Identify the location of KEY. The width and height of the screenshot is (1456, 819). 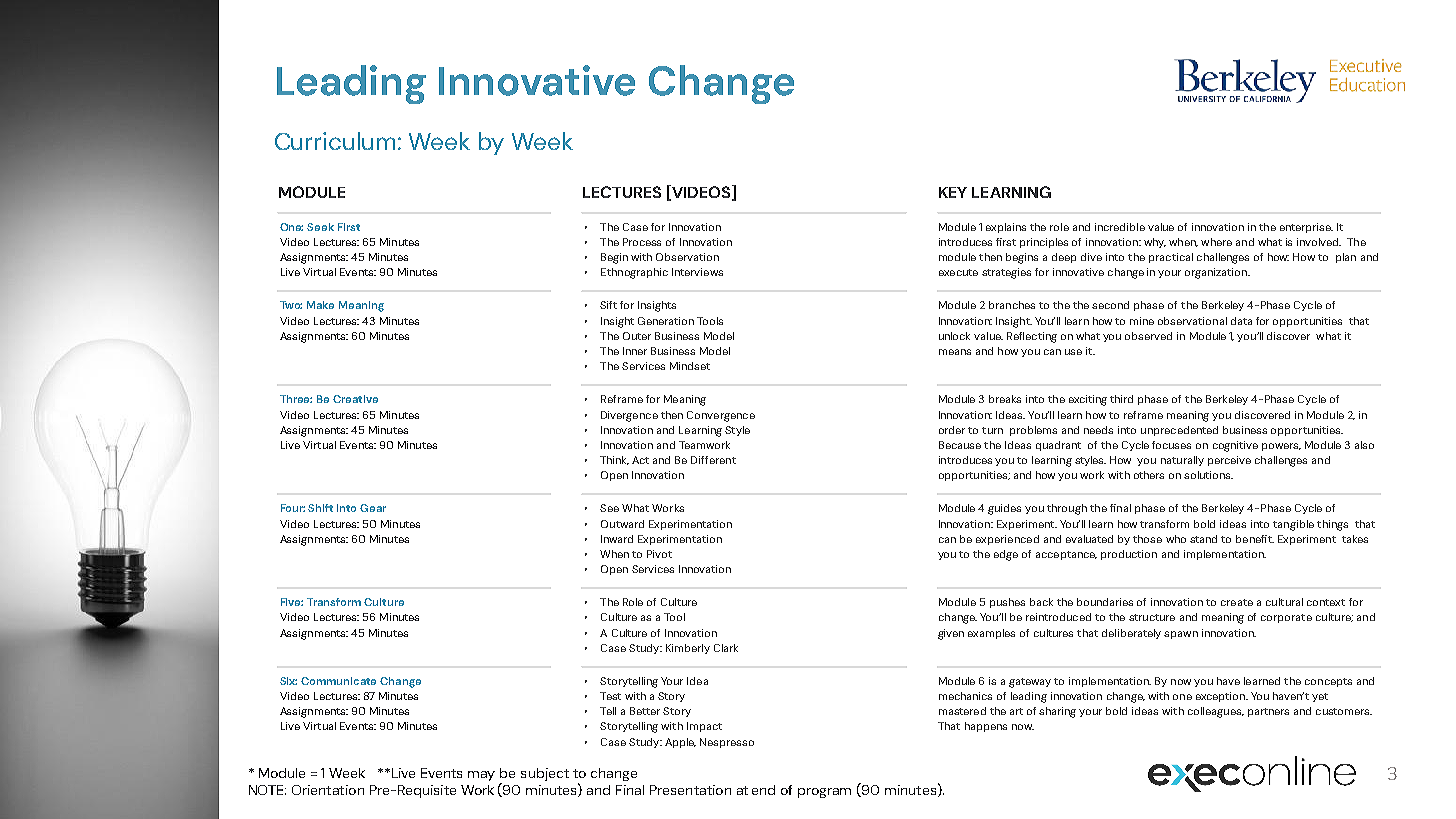
(953, 192).
